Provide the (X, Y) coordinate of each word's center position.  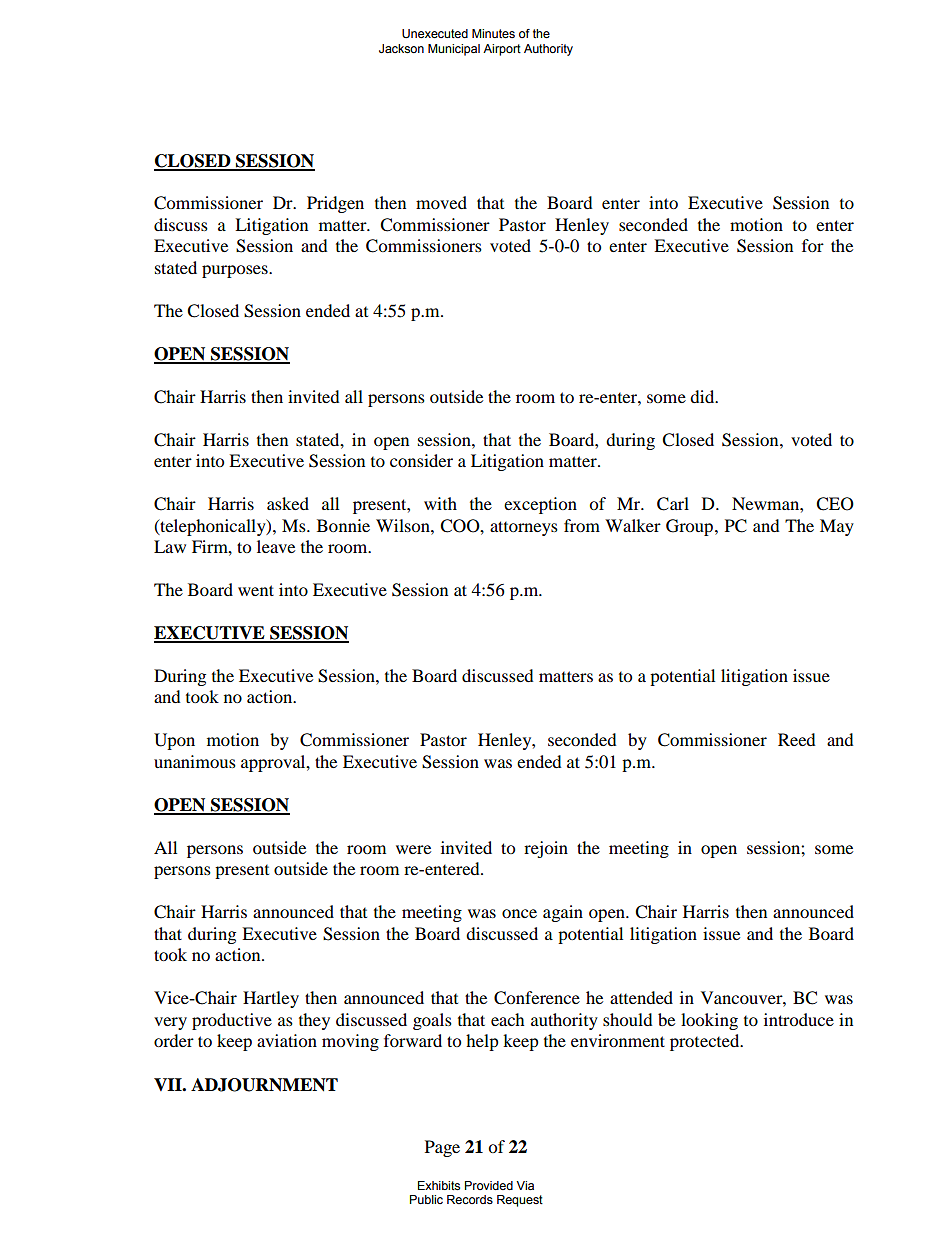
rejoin (546, 849)
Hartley (271, 999)
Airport (502, 50)
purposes (236, 271)
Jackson (401, 48)
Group (689, 527)
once (519, 913)
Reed (797, 739)
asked (288, 503)
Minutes (493, 33)
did (703, 396)
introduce (799, 1019)
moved (441, 202)
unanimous (195, 761)
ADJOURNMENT (264, 1085)
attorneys (524, 528)
